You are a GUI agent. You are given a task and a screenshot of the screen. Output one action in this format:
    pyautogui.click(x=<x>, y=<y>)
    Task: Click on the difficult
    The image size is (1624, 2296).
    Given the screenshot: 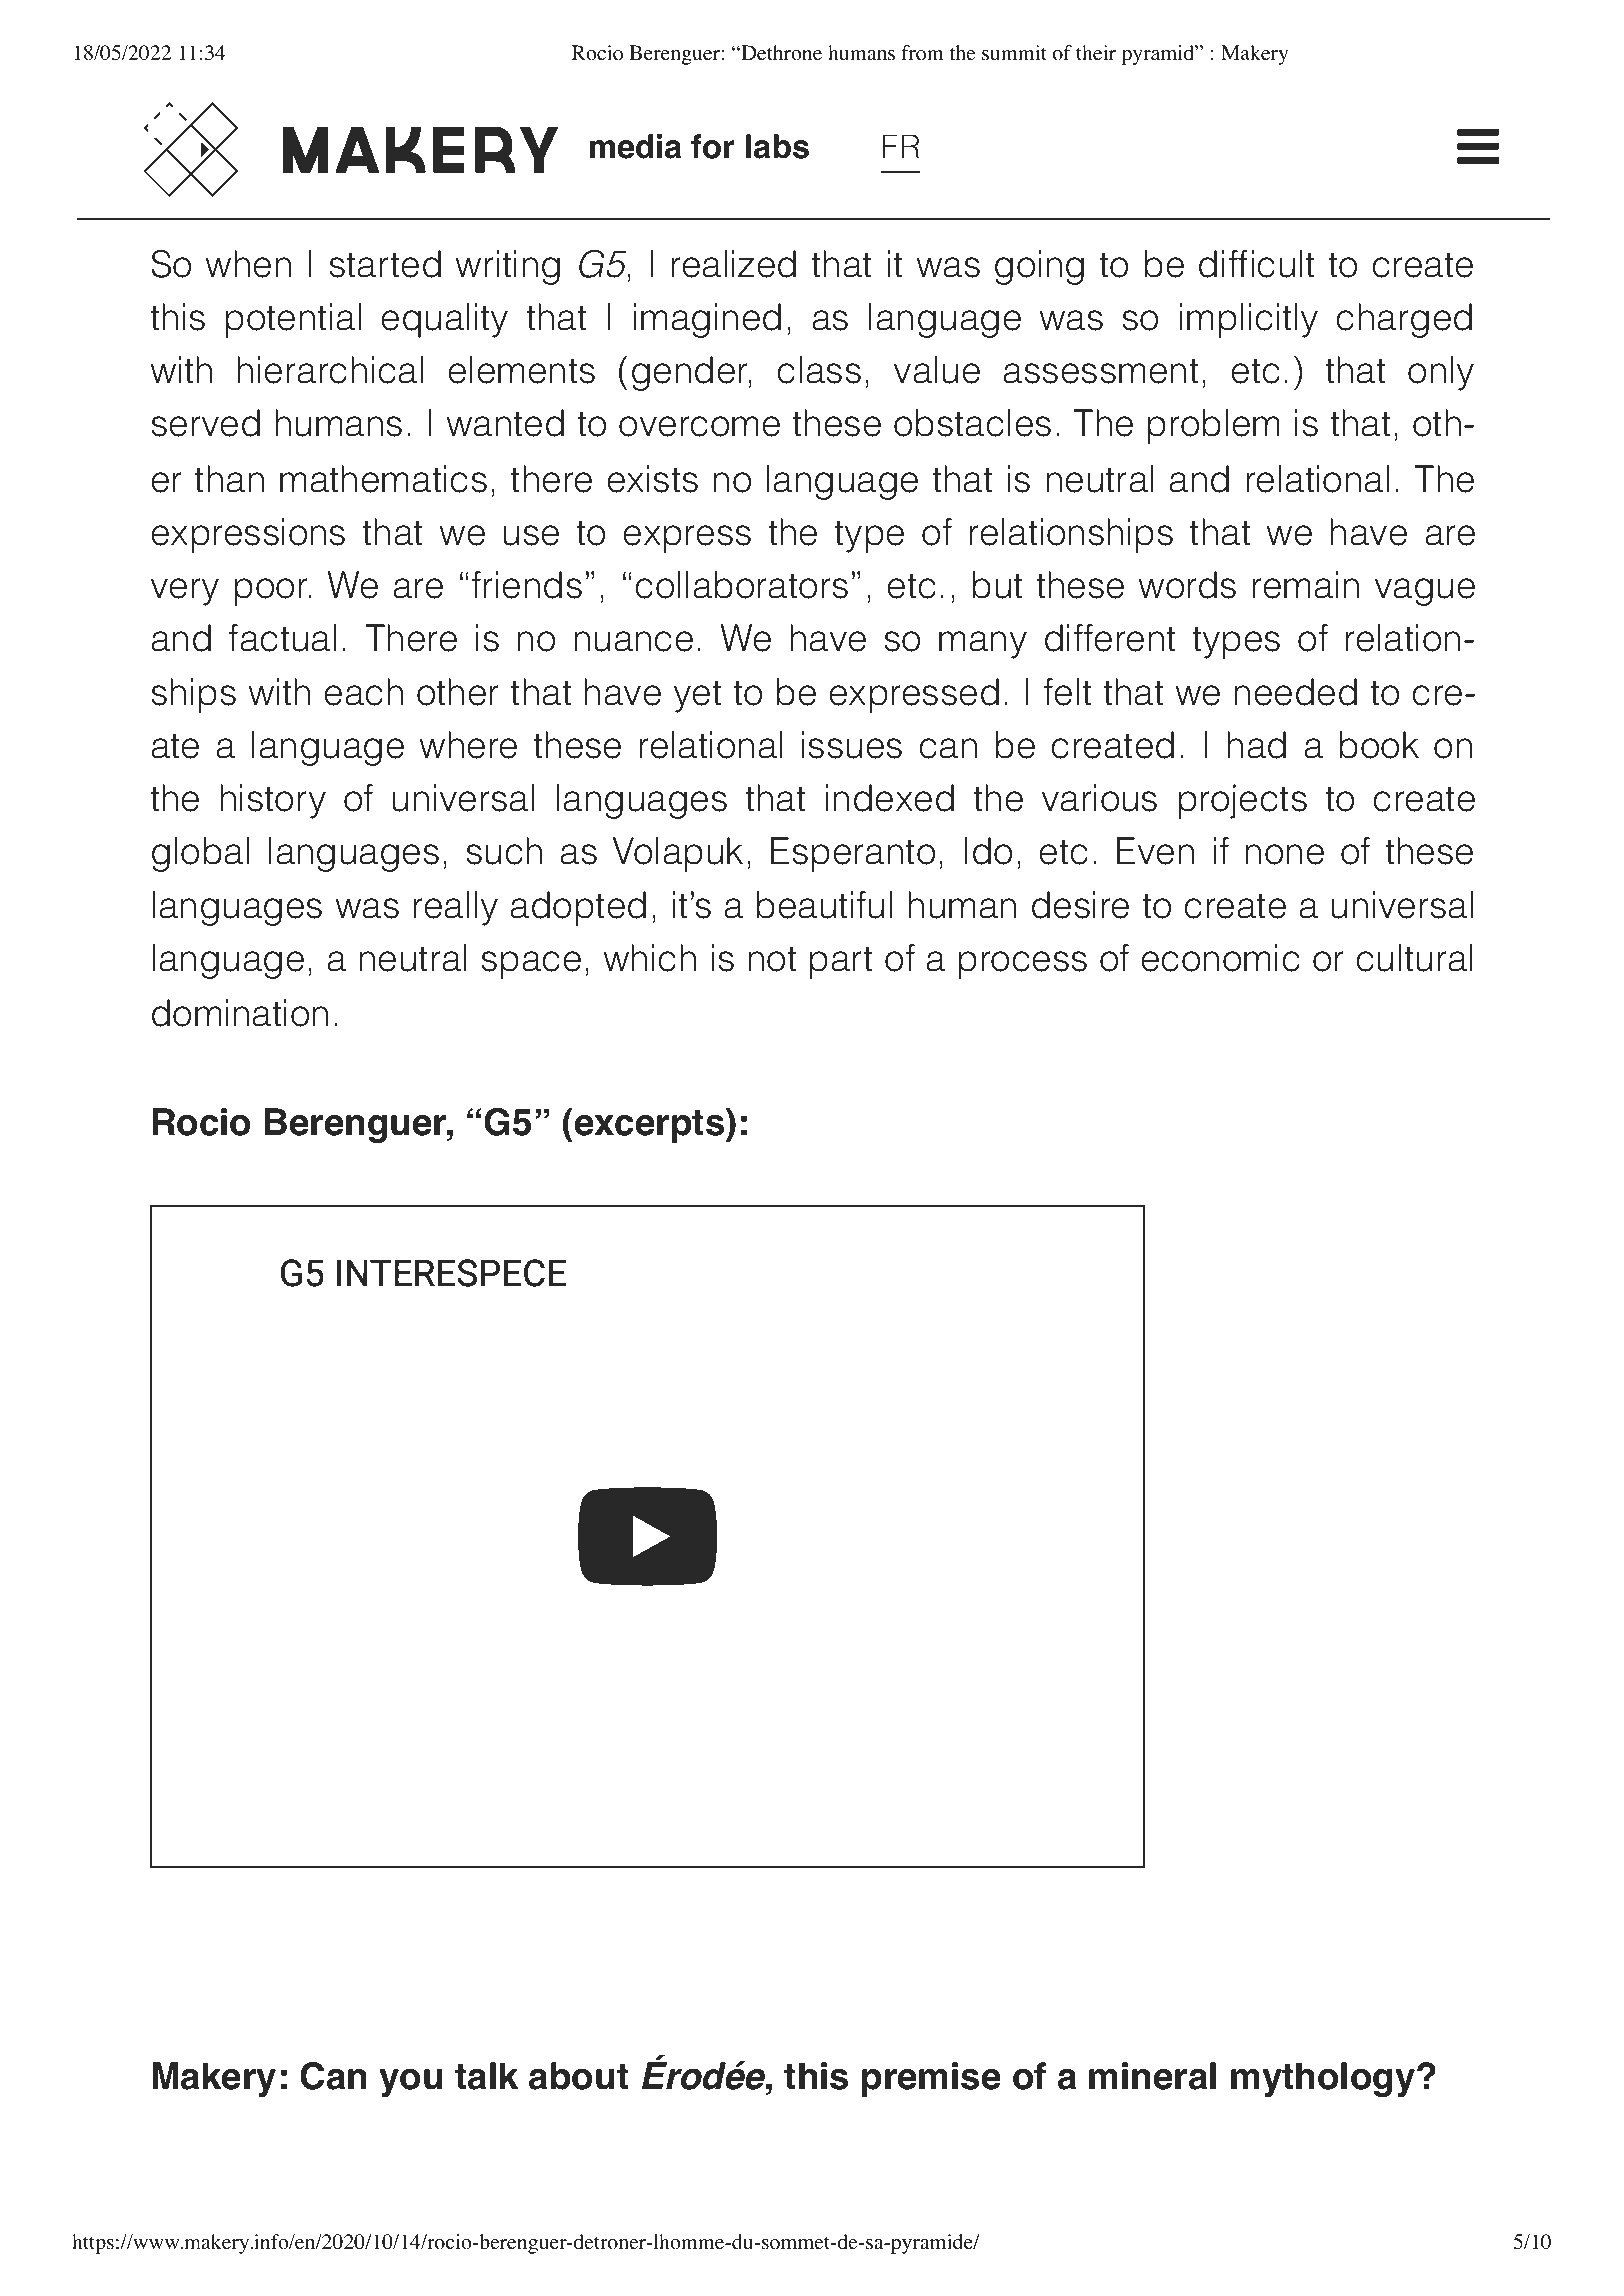 What is the action you would take?
    pyautogui.click(x=1257, y=264)
